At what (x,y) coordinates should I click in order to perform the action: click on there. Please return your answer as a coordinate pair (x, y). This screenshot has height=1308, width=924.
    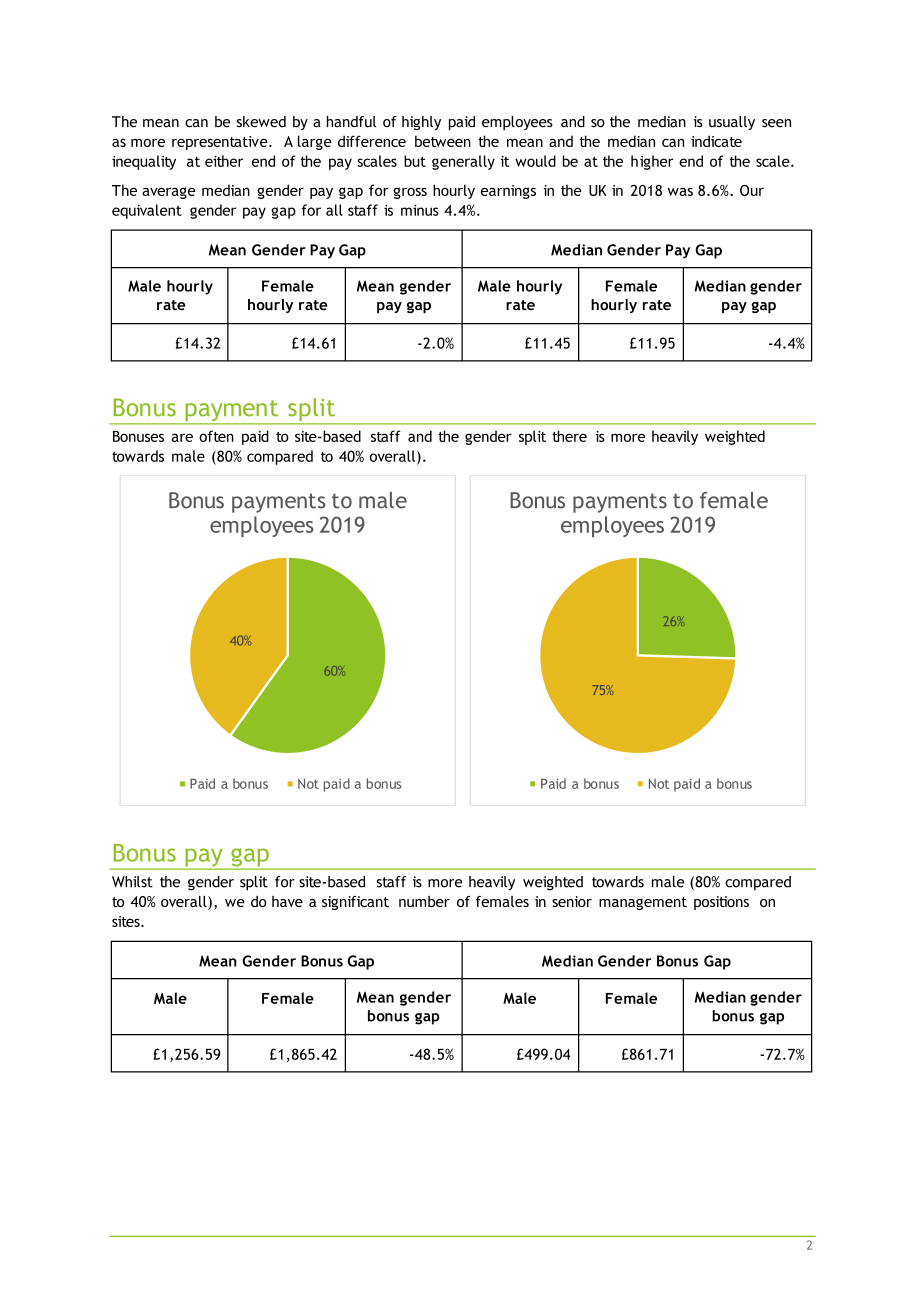
    Looking at the image, I should click on (569, 436).
